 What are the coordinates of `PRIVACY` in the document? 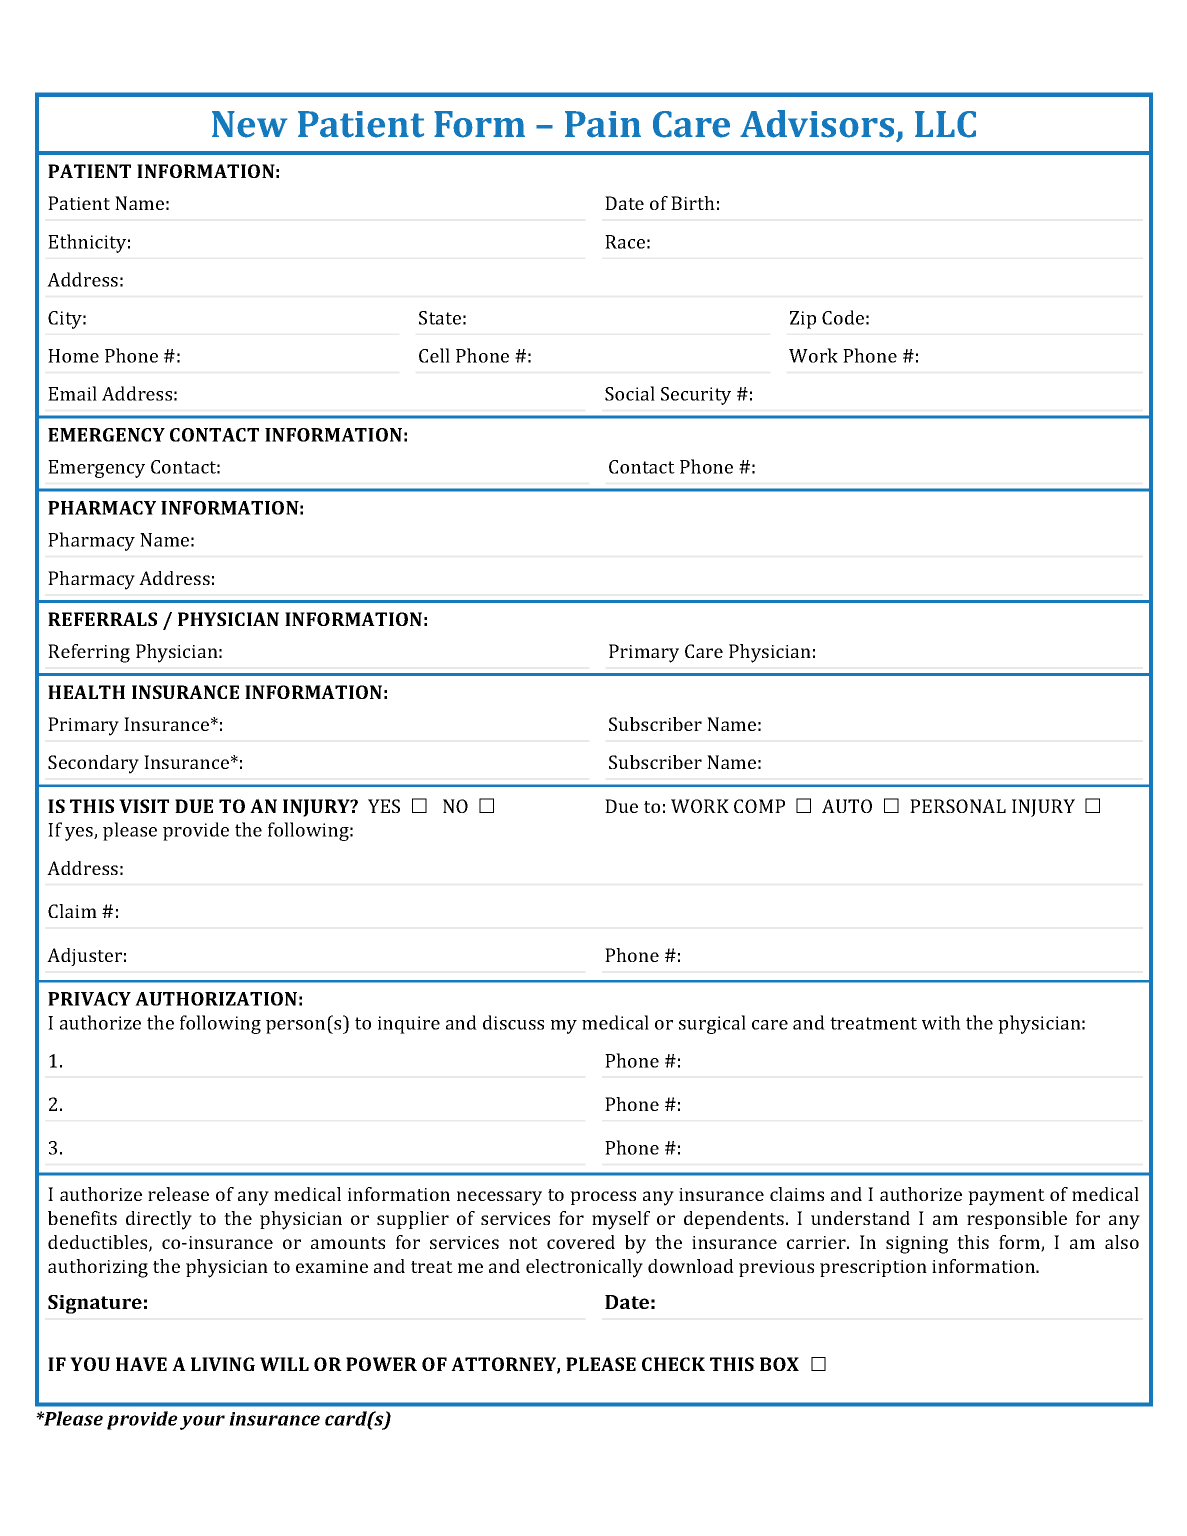 It's located at (89, 999).
